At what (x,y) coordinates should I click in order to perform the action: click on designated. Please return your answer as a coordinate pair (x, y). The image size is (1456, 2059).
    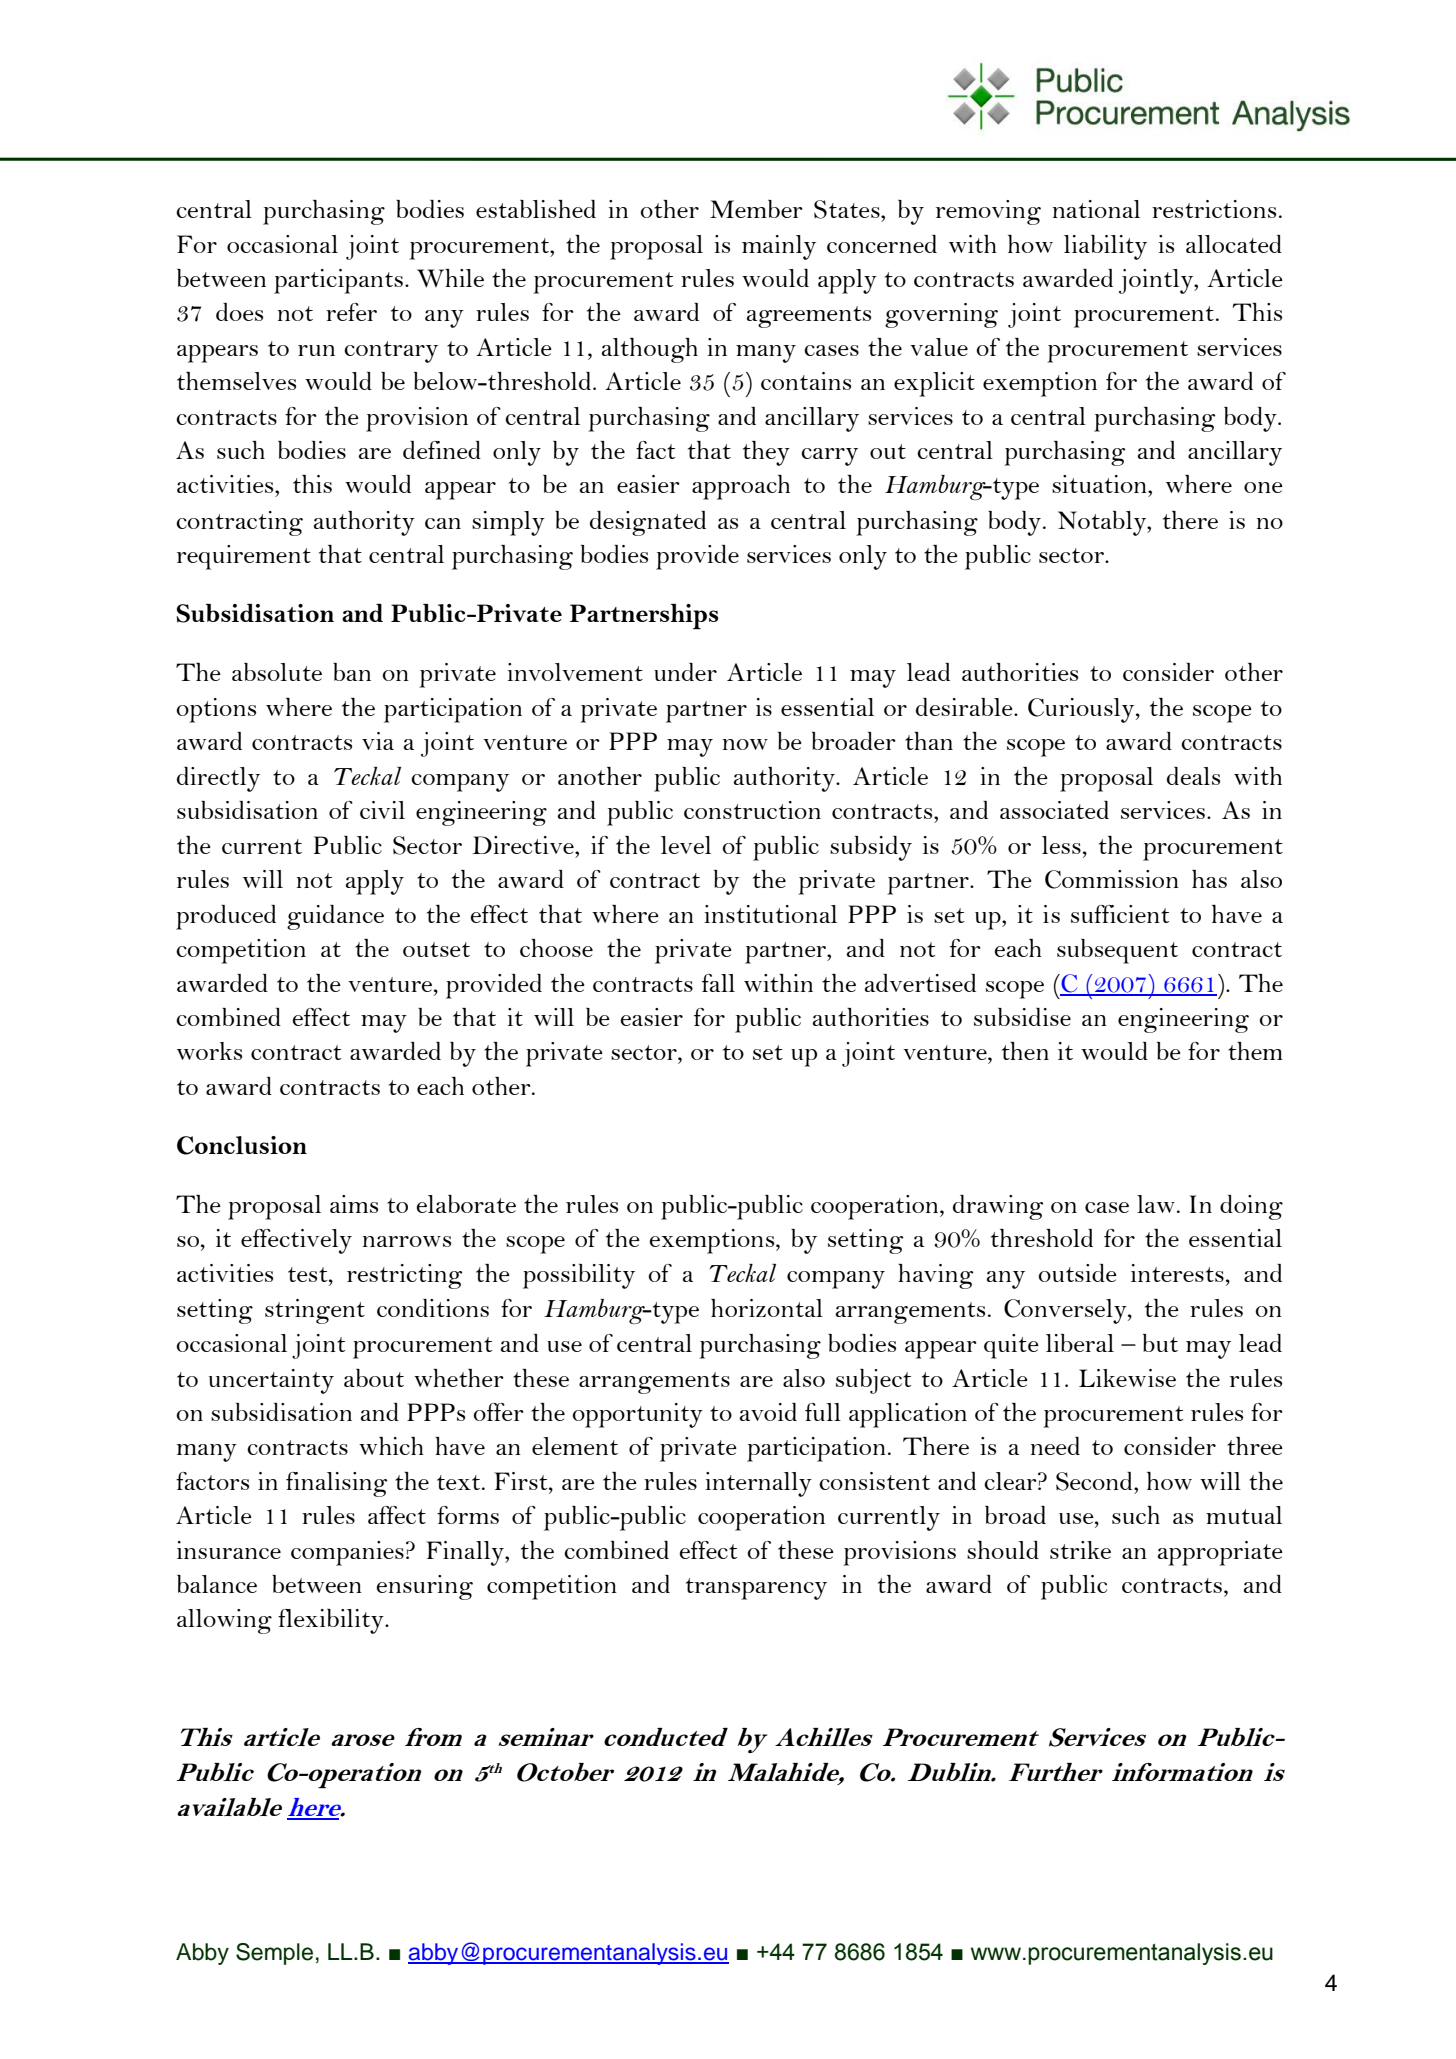
    Looking at the image, I should click on (648, 523).
